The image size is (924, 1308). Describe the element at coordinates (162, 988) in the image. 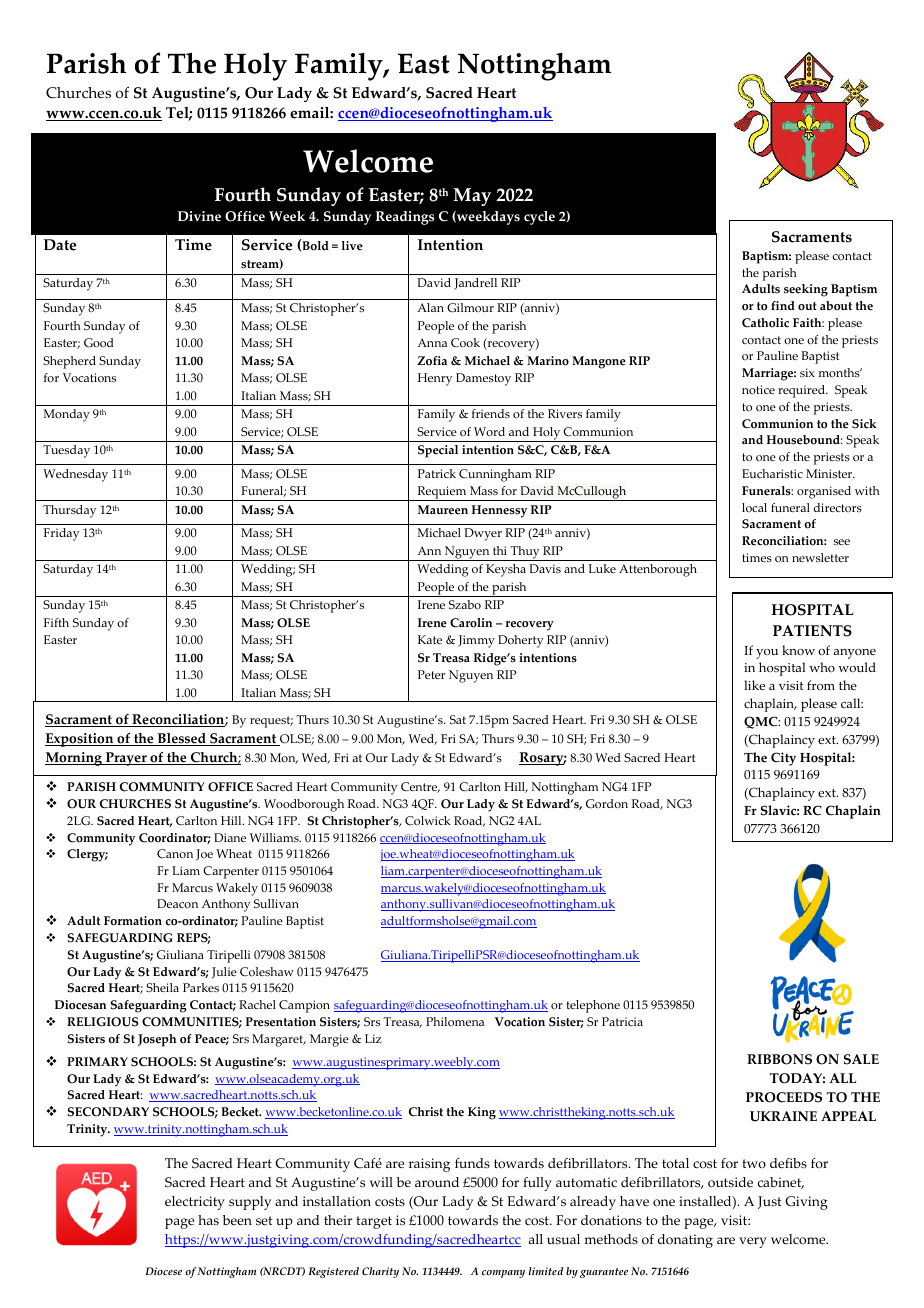

I see `Sheila` at that location.
